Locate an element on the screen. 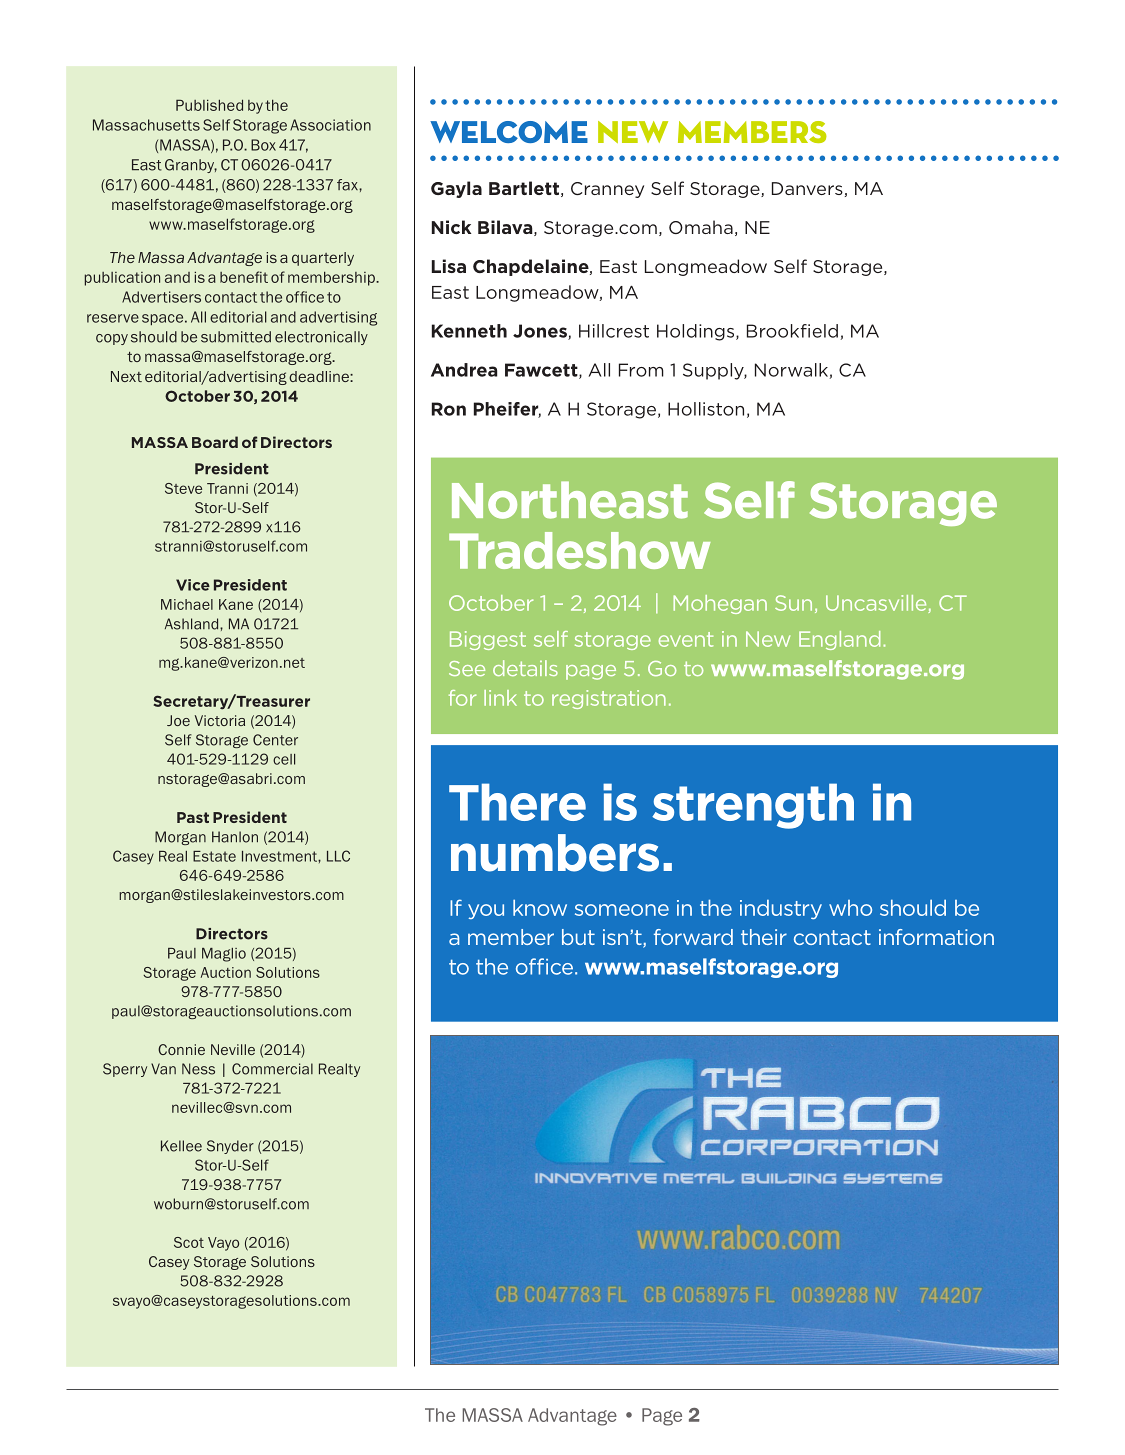 The width and height of the screenshot is (1125, 1455). Estate is located at coordinates (214, 856).
